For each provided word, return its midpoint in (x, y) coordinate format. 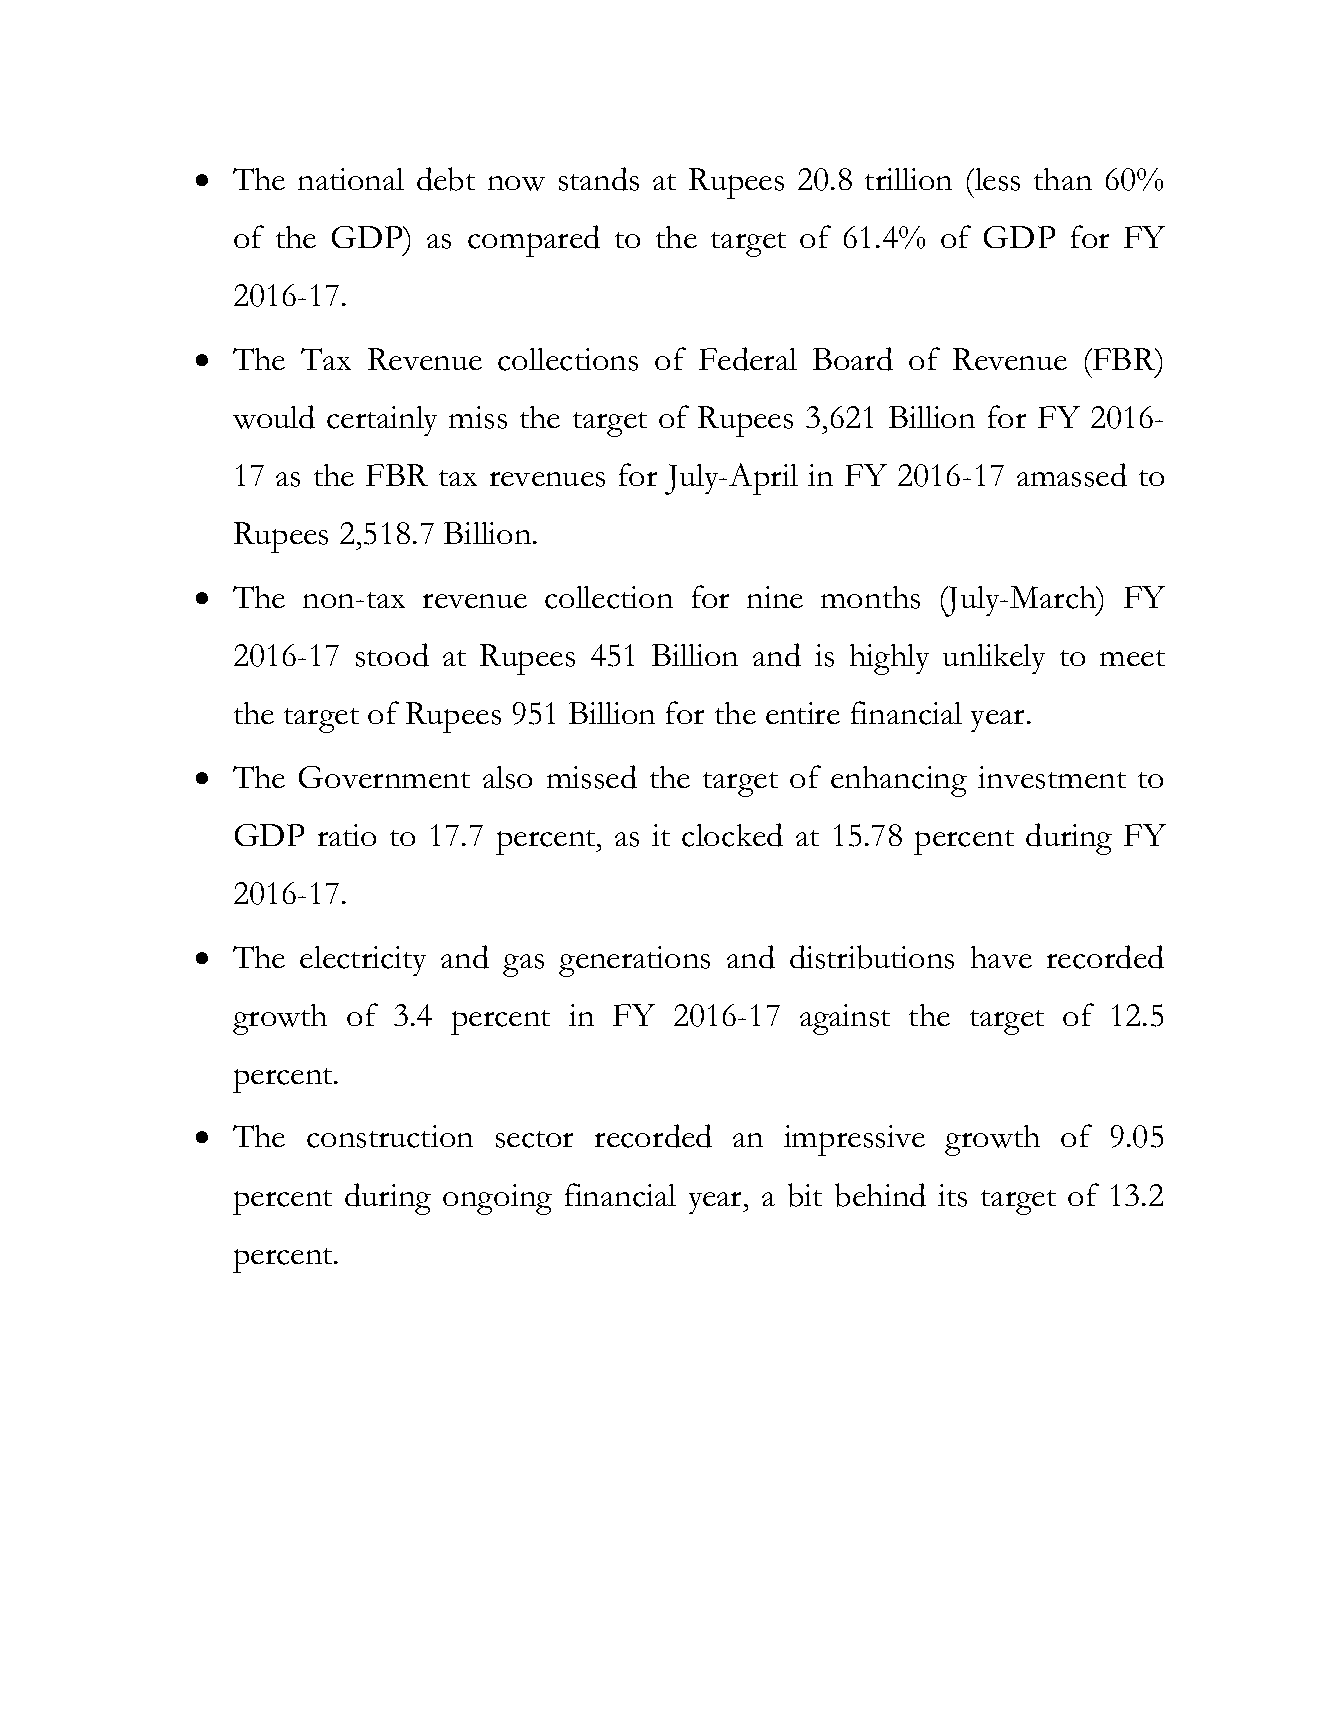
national (351, 179)
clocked (732, 835)
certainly (382, 421)
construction (390, 1136)
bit (805, 1195)
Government (384, 777)
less (996, 179)
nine (775, 597)
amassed (1072, 475)
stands (599, 179)
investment (1052, 777)
